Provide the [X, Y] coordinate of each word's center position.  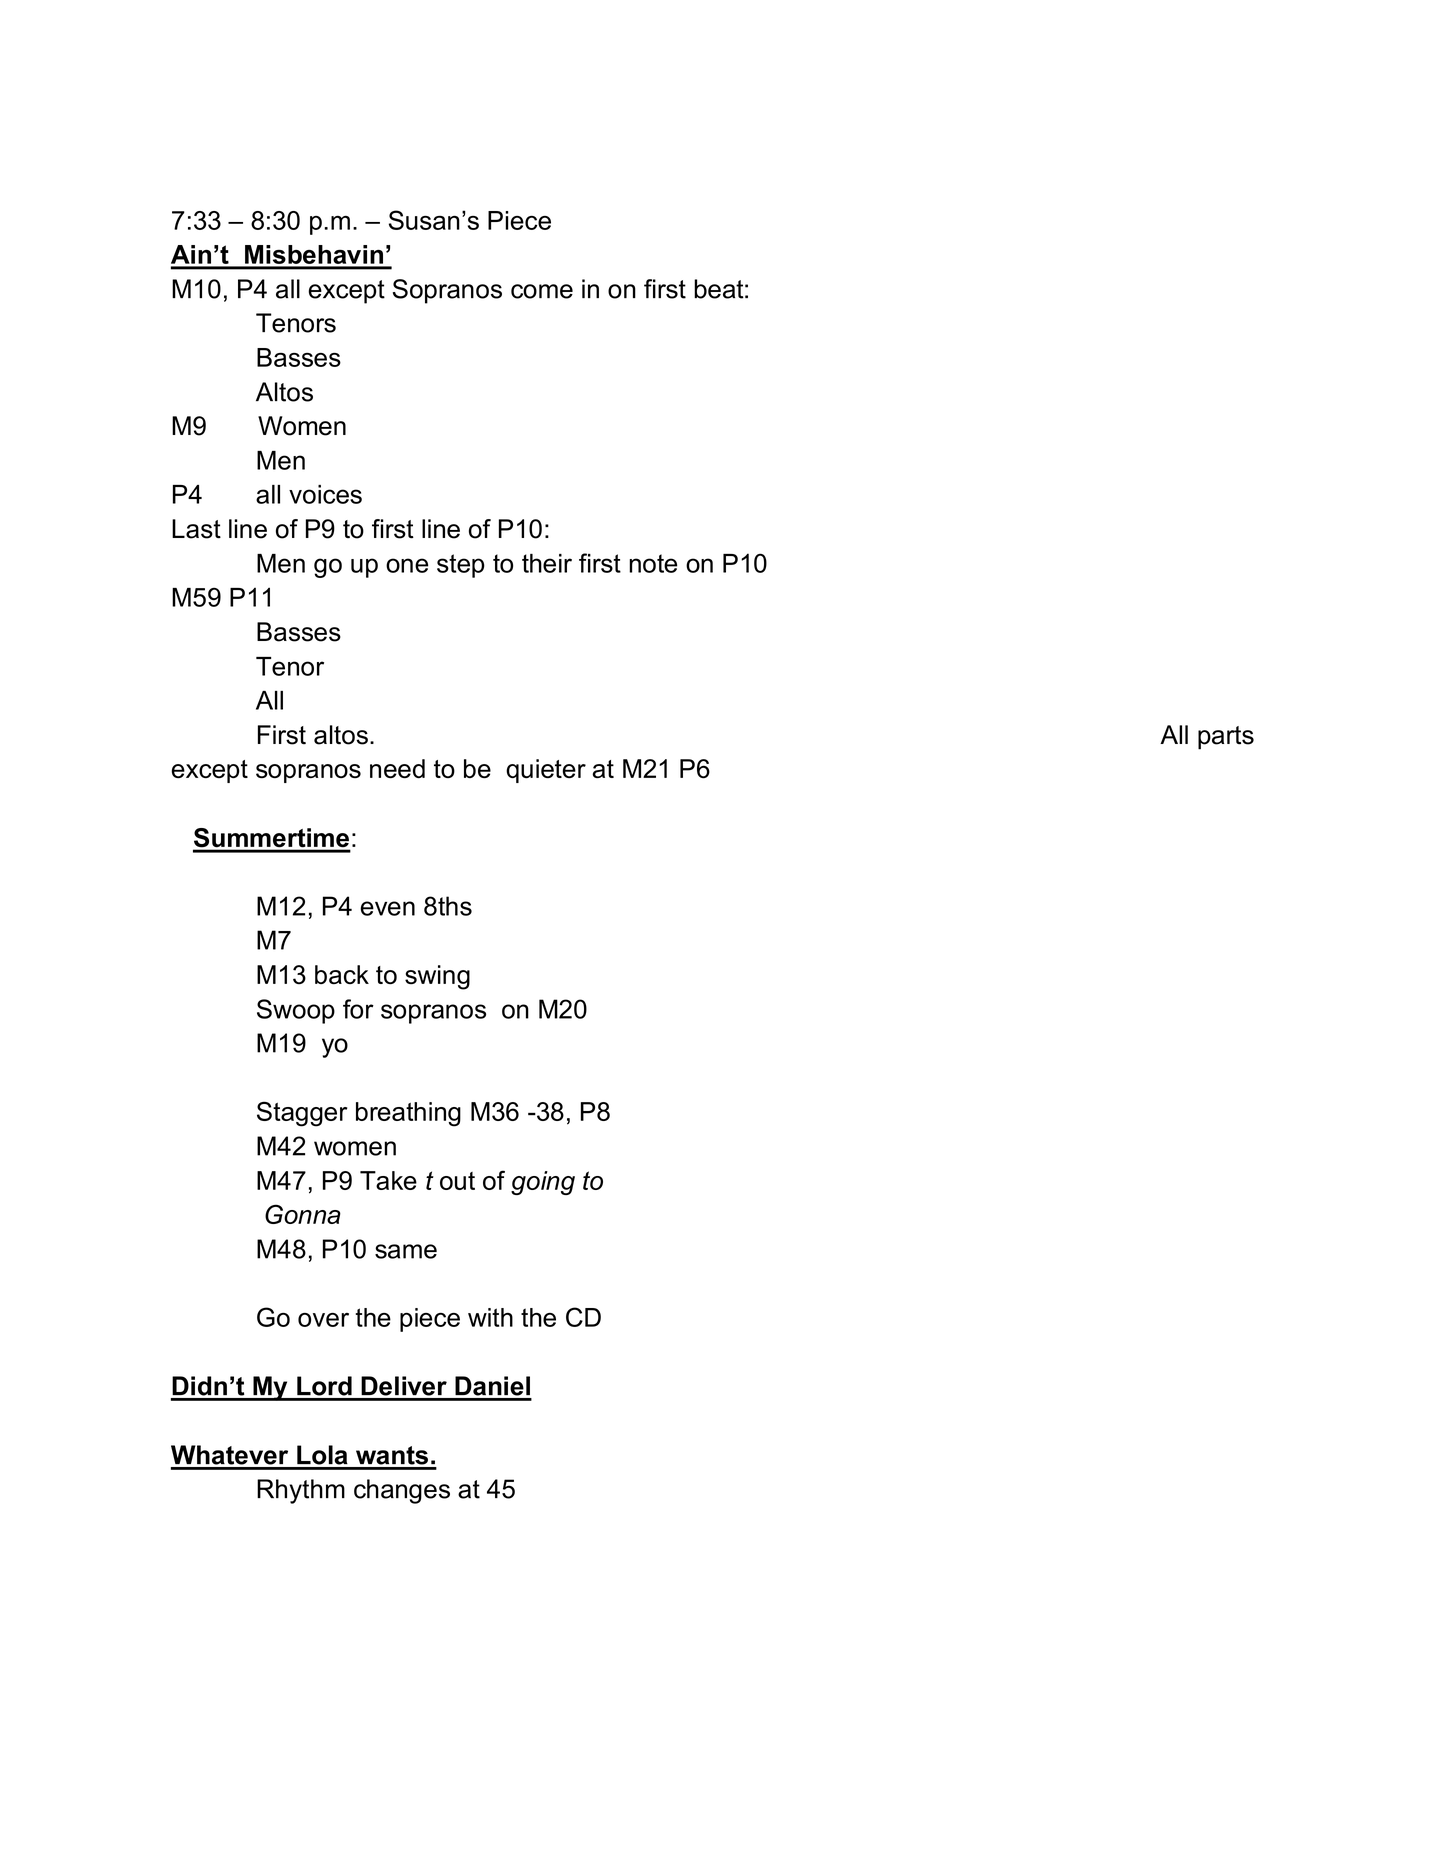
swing [437, 977]
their [547, 563]
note [653, 563]
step [461, 566]
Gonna [303, 1214]
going [543, 1183]
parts [1226, 738]
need [397, 769]
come [542, 291]
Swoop [296, 1011]
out [457, 1181]
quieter [546, 771]
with [490, 1317]
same [406, 1251]
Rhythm [301, 1491]
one [407, 565]
